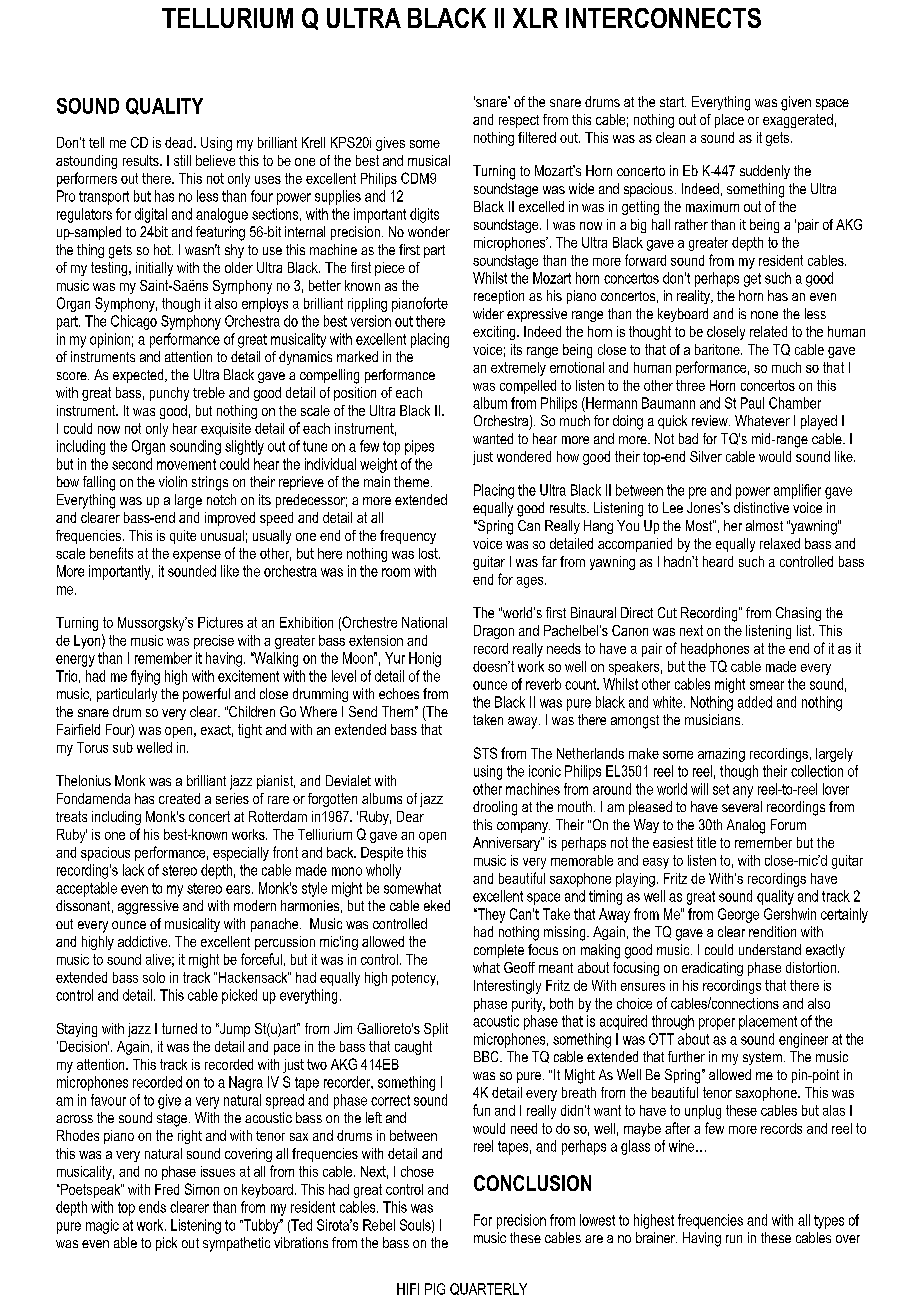 This page has width=924, height=1308. What do you see at coordinates (495, 333) in the page?
I see `exciting` at bounding box center [495, 333].
